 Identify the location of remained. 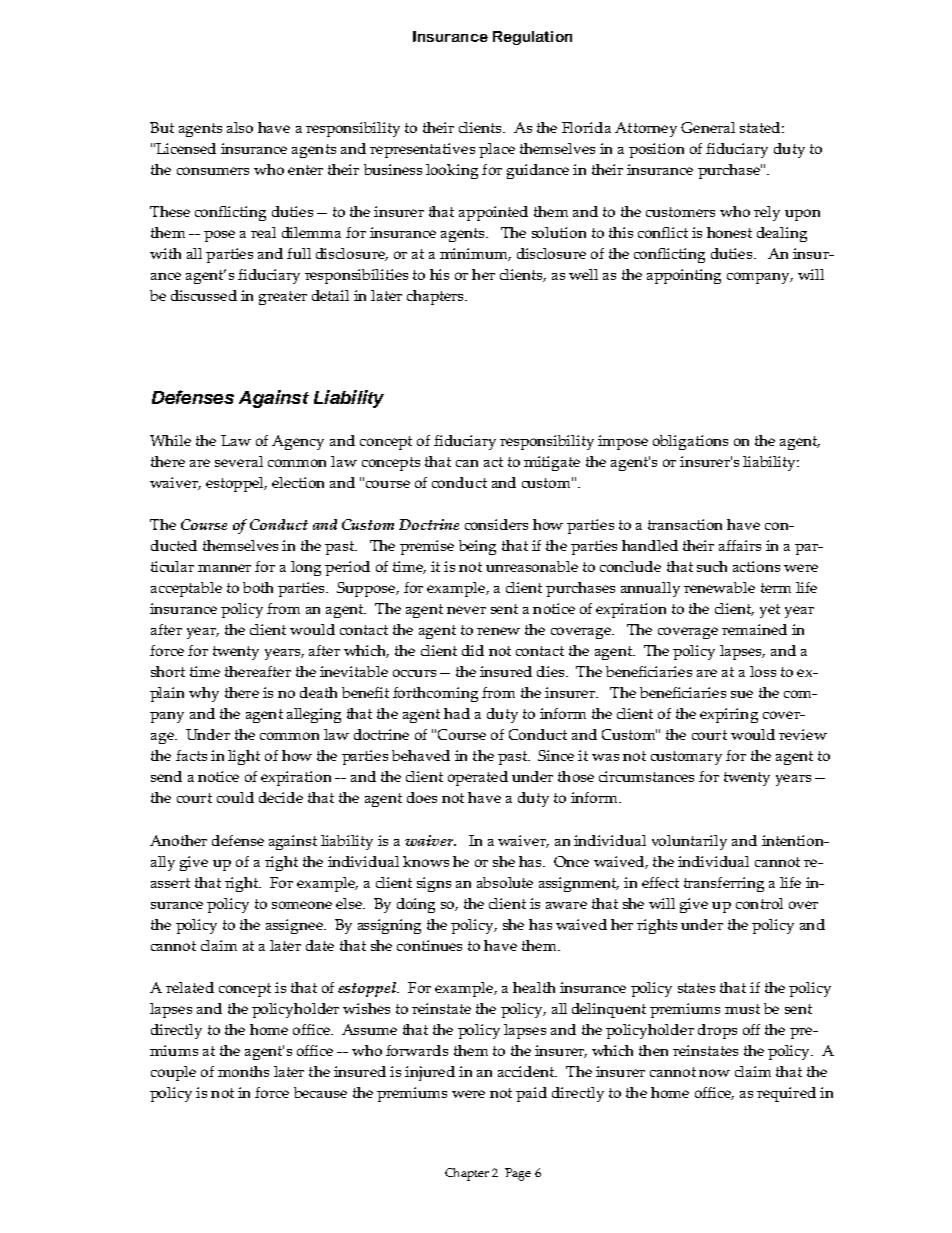
(754, 629).
